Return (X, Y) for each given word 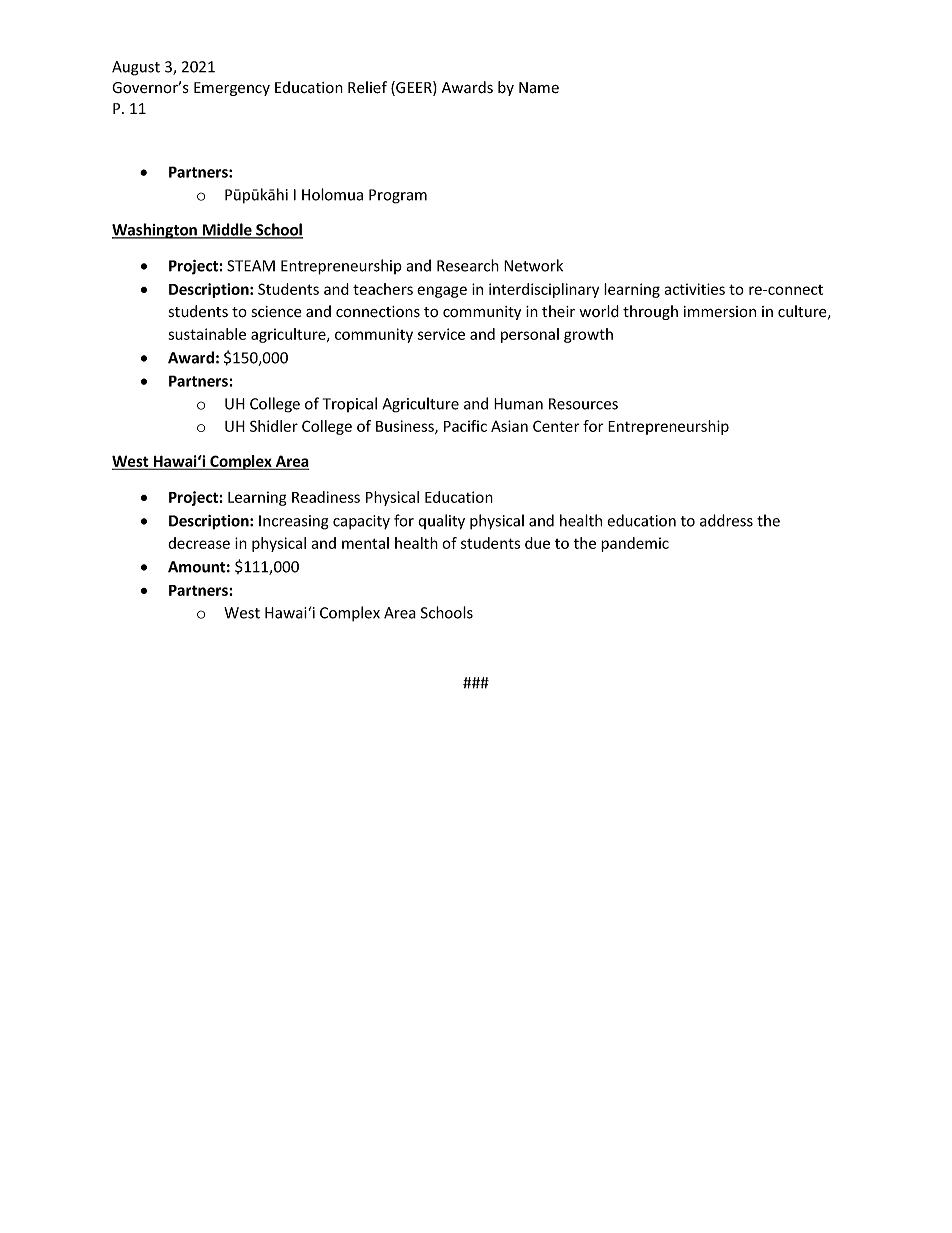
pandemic (635, 544)
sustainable (207, 334)
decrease (199, 543)
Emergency (232, 89)
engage (442, 292)
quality (441, 522)
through (650, 312)
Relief (367, 87)
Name (539, 88)
